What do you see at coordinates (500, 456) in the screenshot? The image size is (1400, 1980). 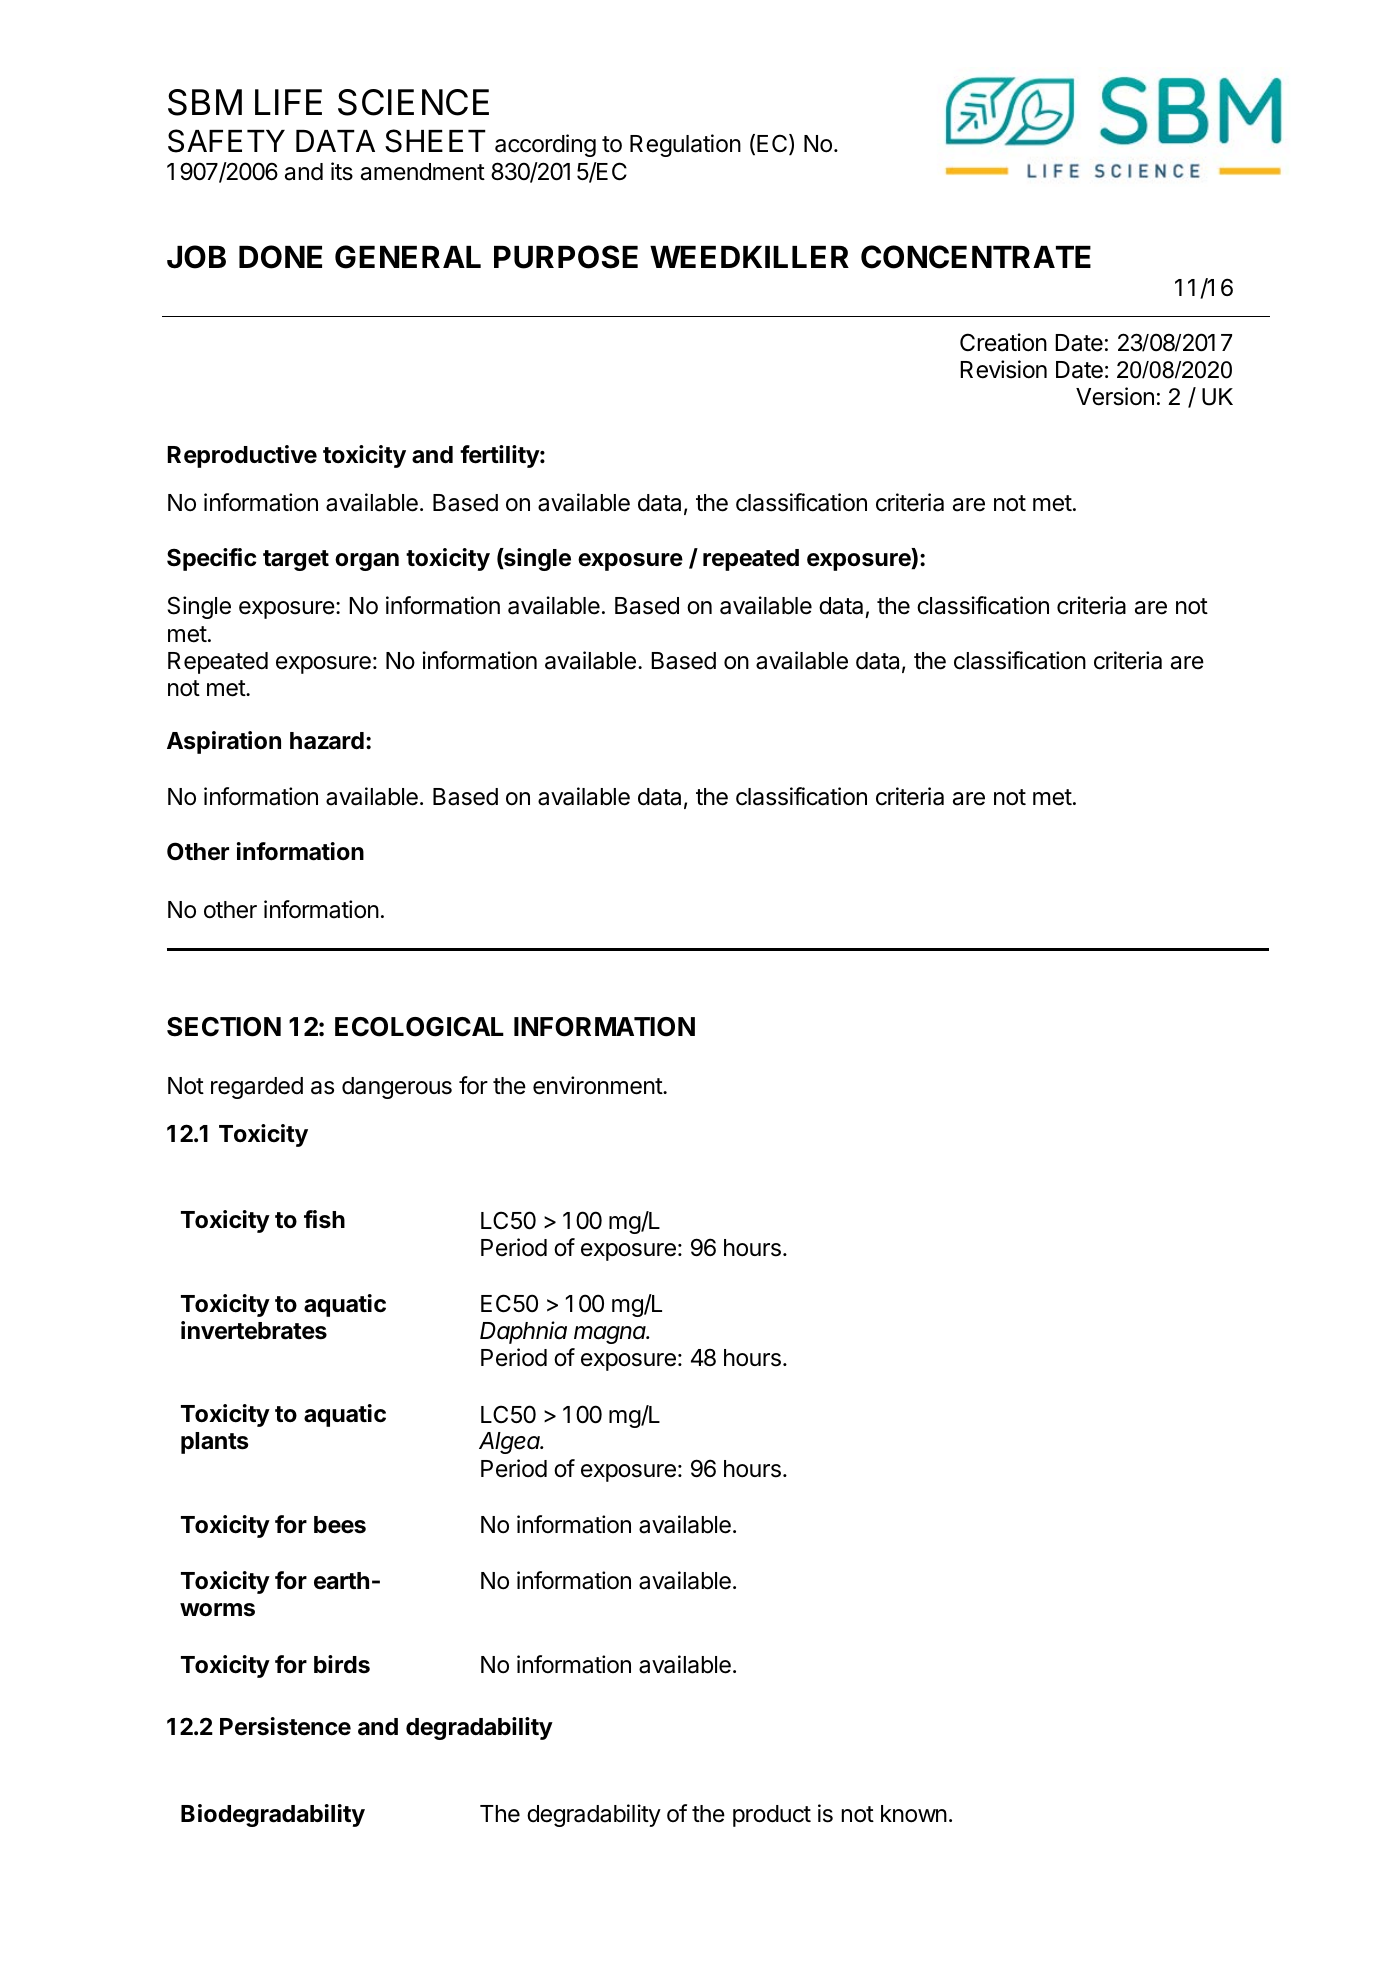 I see `fertility` at bounding box center [500, 456].
